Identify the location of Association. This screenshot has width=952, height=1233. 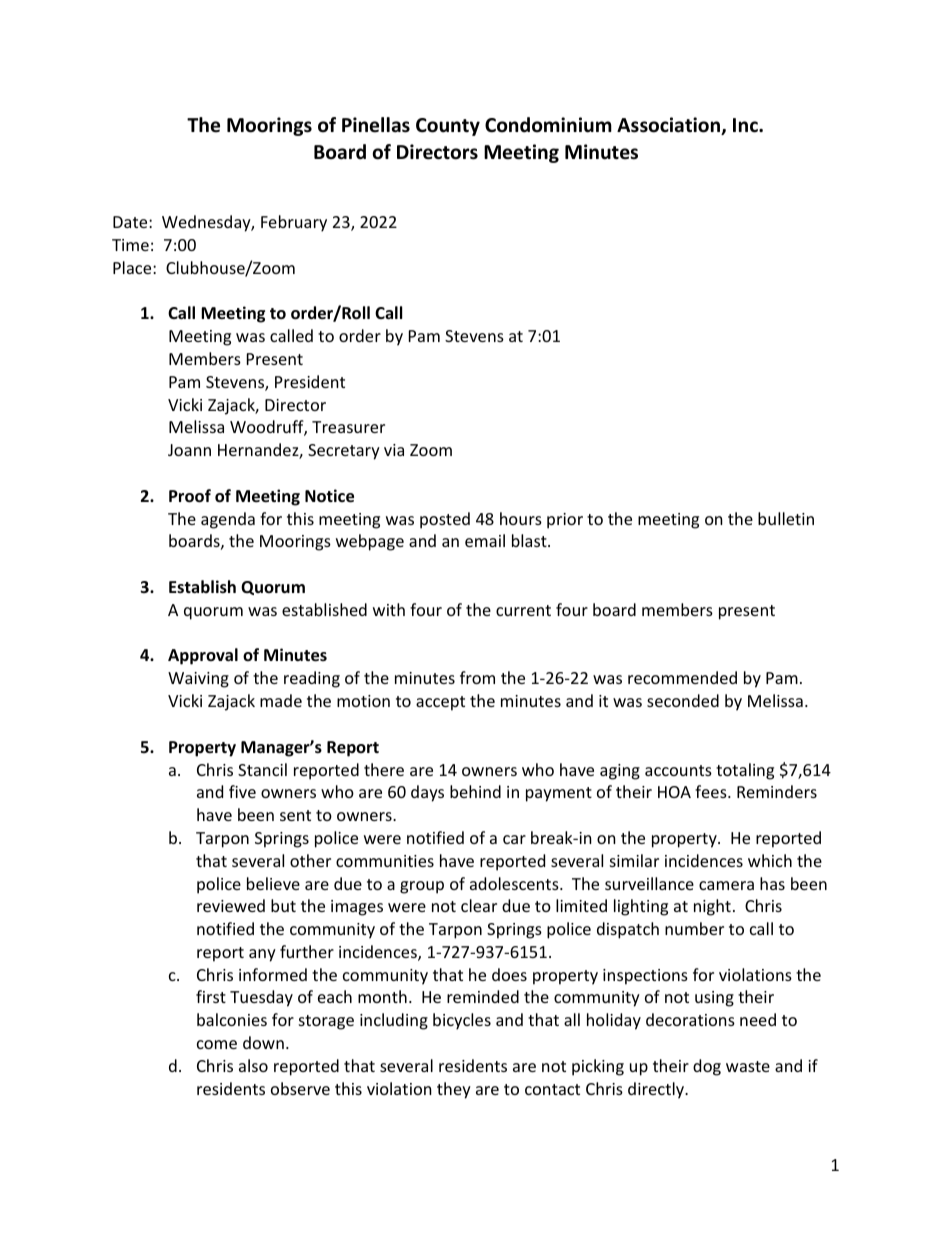
(670, 126).
